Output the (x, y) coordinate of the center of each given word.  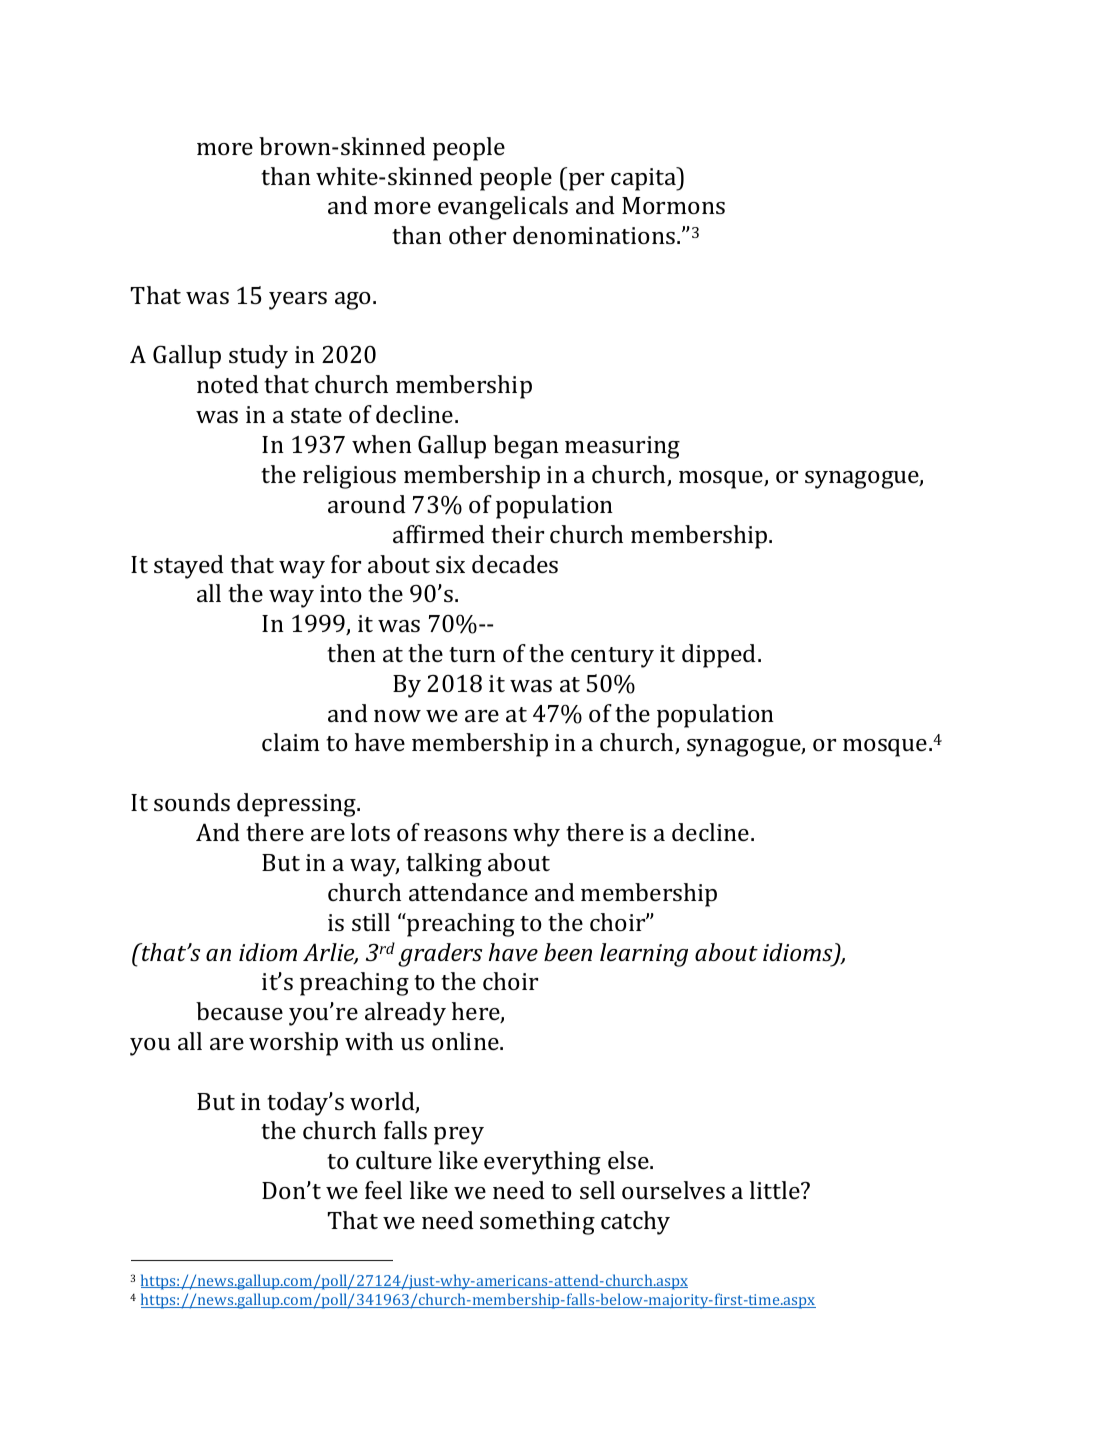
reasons (465, 835)
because (239, 1011)
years (298, 301)
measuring (622, 447)
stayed (189, 567)
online (466, 1041)
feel (383, 1190)
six (450, 564)
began (526, 447)
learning (644, 955)
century (612, 657)
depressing (298, 805)
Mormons (673, 205)
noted (228, 384)
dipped (720, 656)
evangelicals (503, 208)
